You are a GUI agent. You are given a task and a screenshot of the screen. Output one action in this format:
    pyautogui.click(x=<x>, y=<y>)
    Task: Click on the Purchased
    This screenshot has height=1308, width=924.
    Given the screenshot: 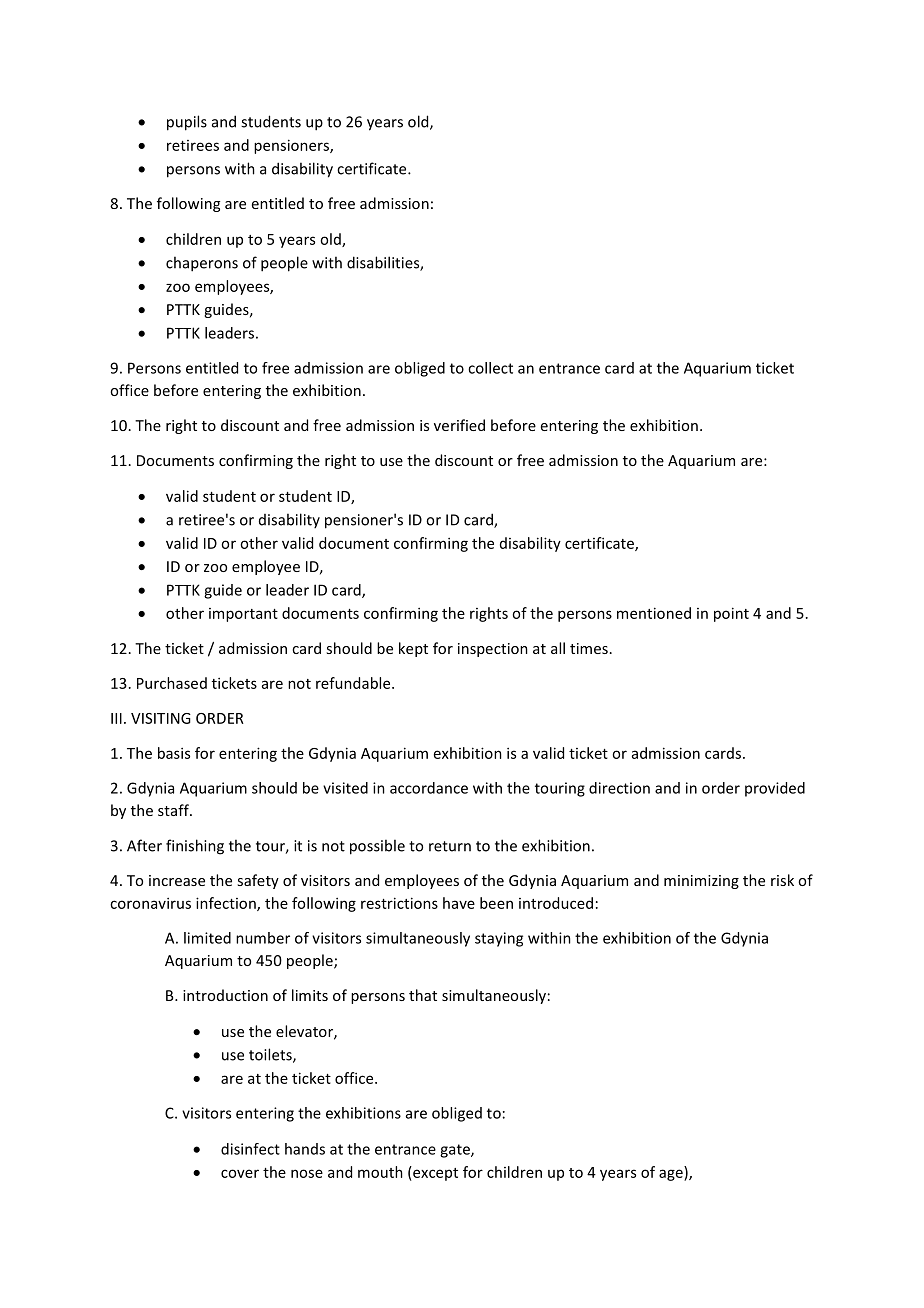 What is the action you would take?
    pyautogui.click(x=172, y=683)
